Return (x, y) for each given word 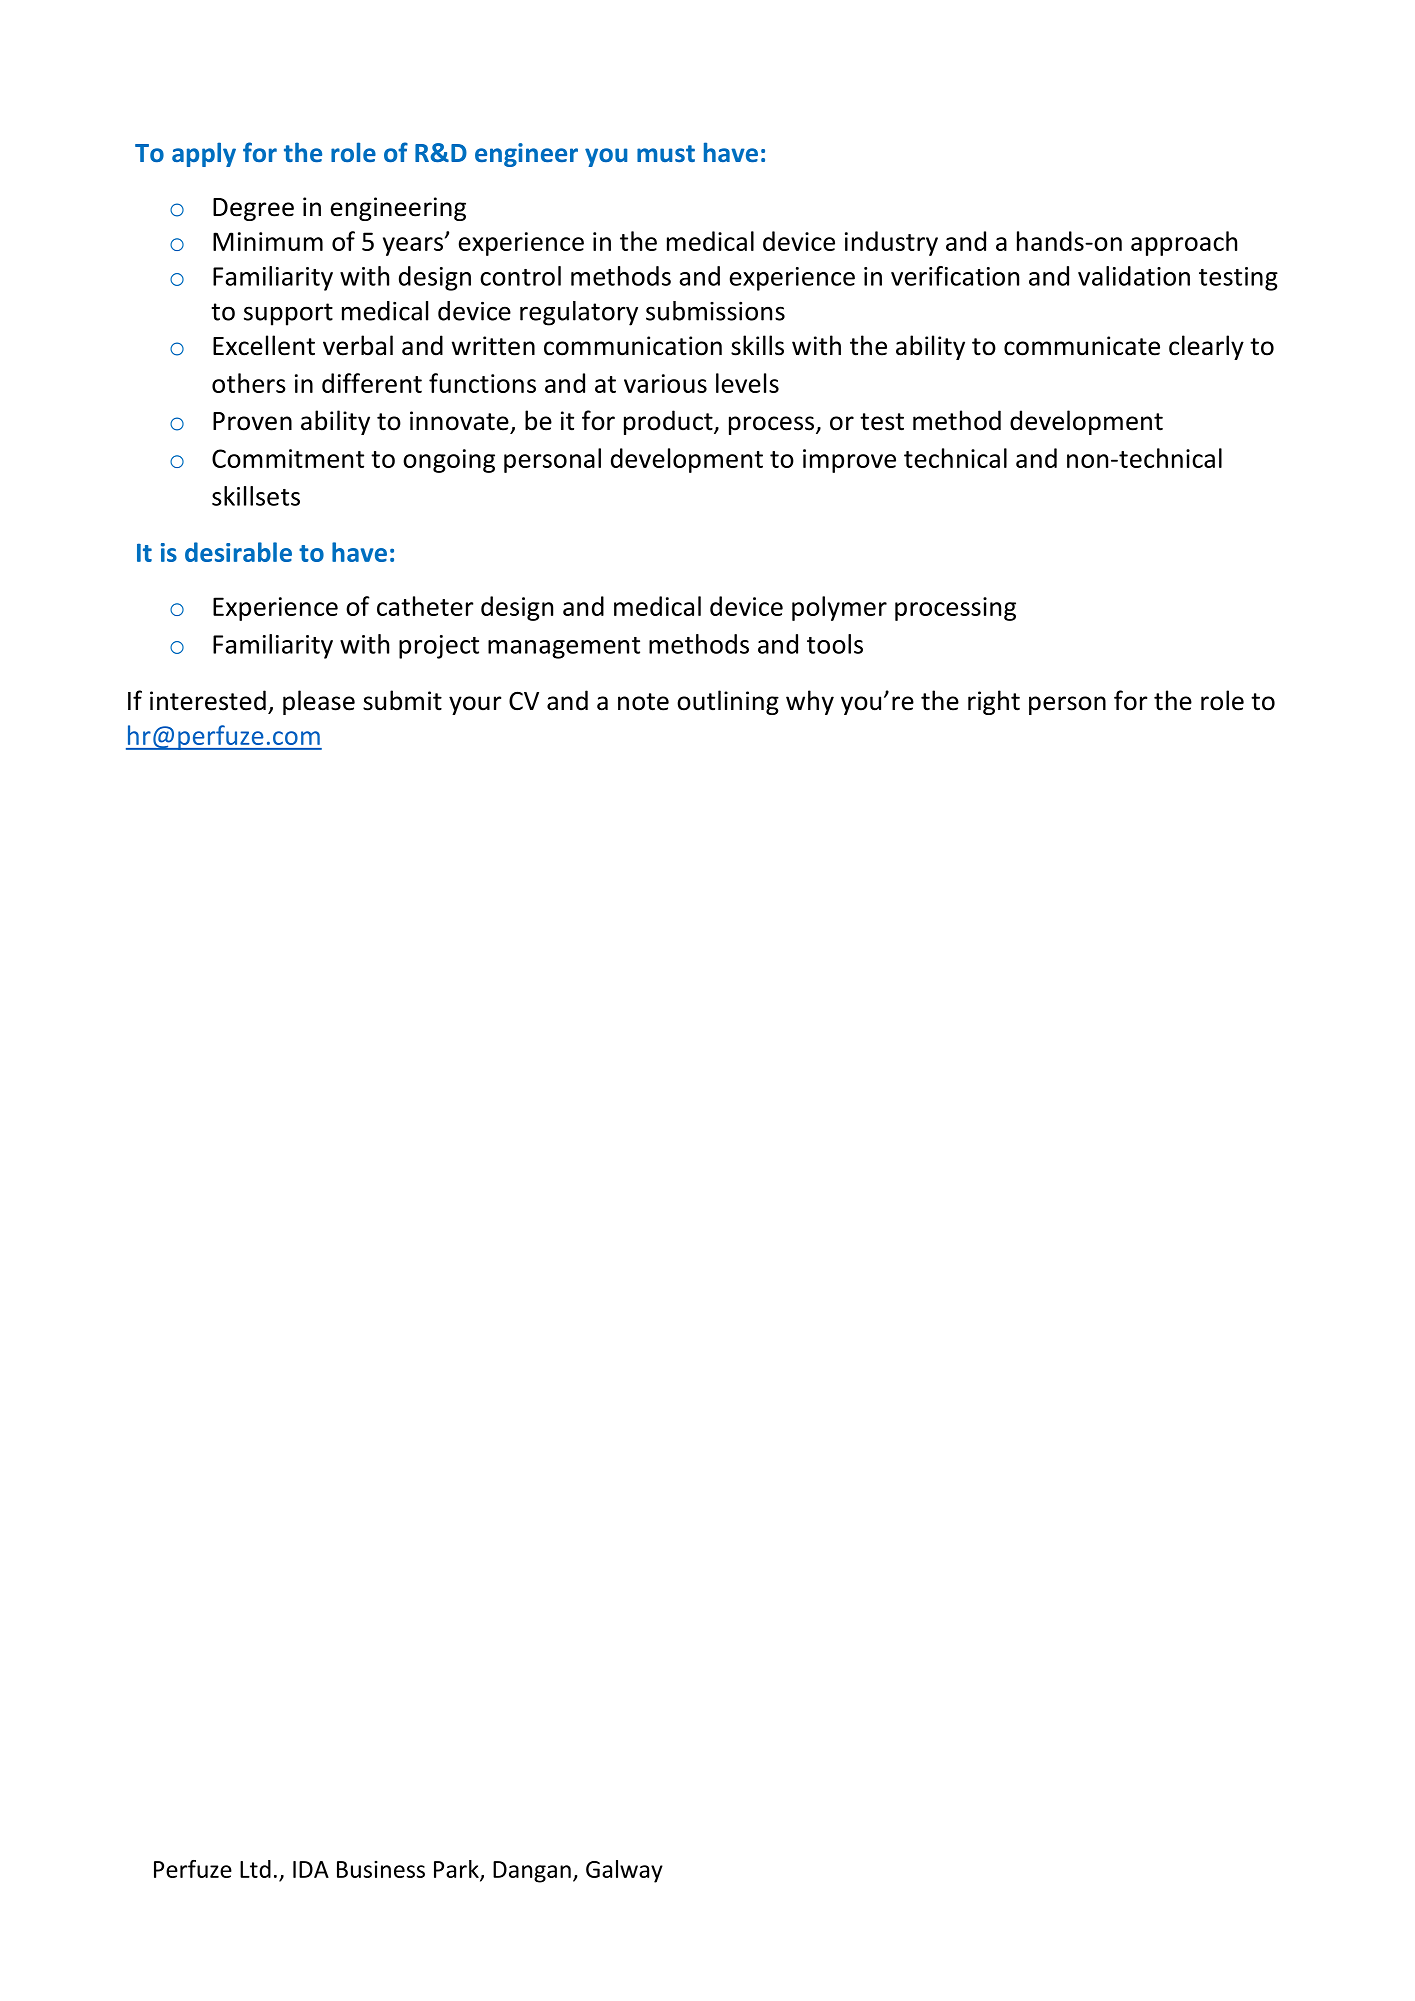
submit (402, 700)
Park (457, 1870)
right (994, 702)
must (666, 153)
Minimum (268, 241)
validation (1134, 276)
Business (381, 1869)
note (643, 702)
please (319, 702)
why (810, 702)
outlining (728, 702)
